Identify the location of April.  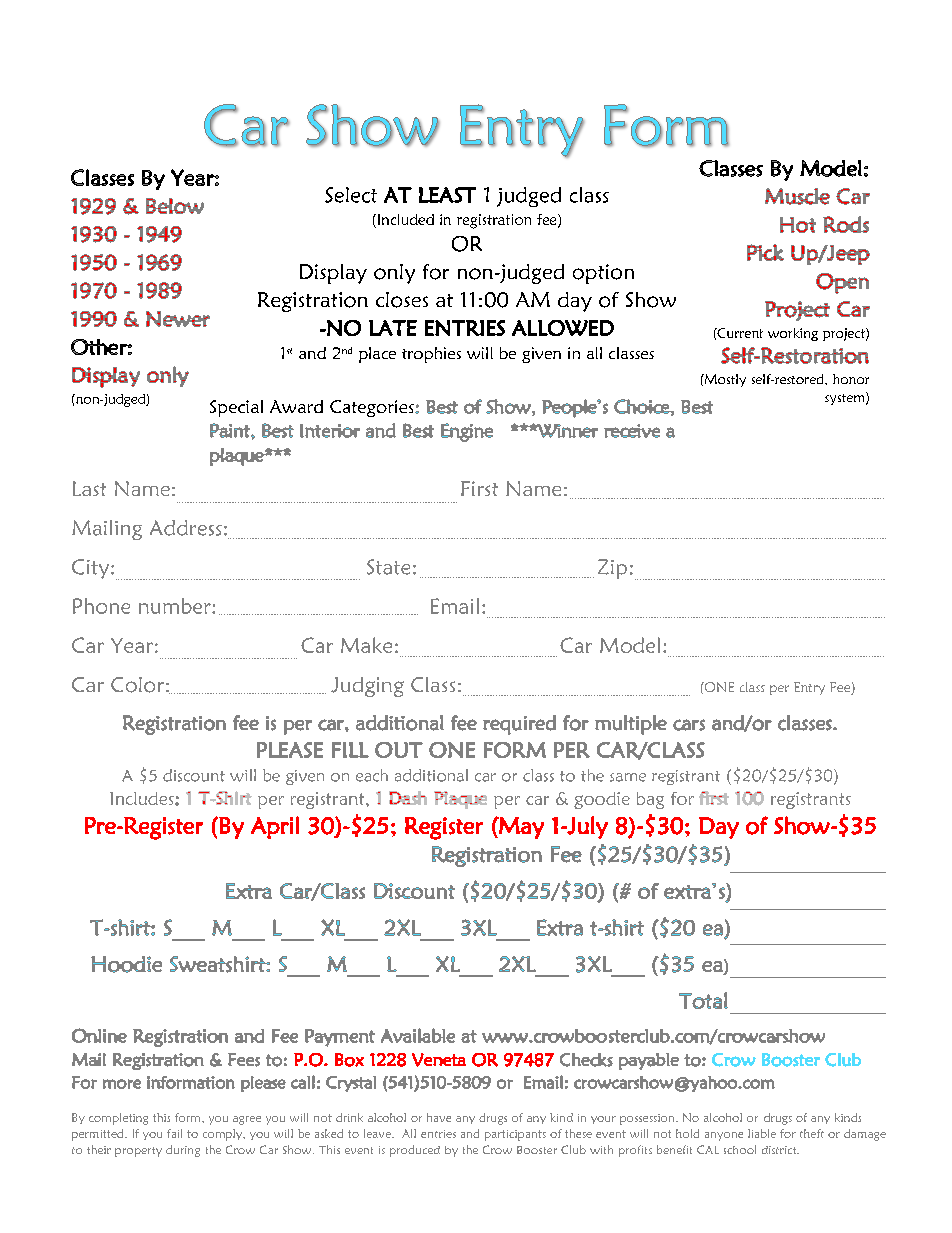
(275, 827).
